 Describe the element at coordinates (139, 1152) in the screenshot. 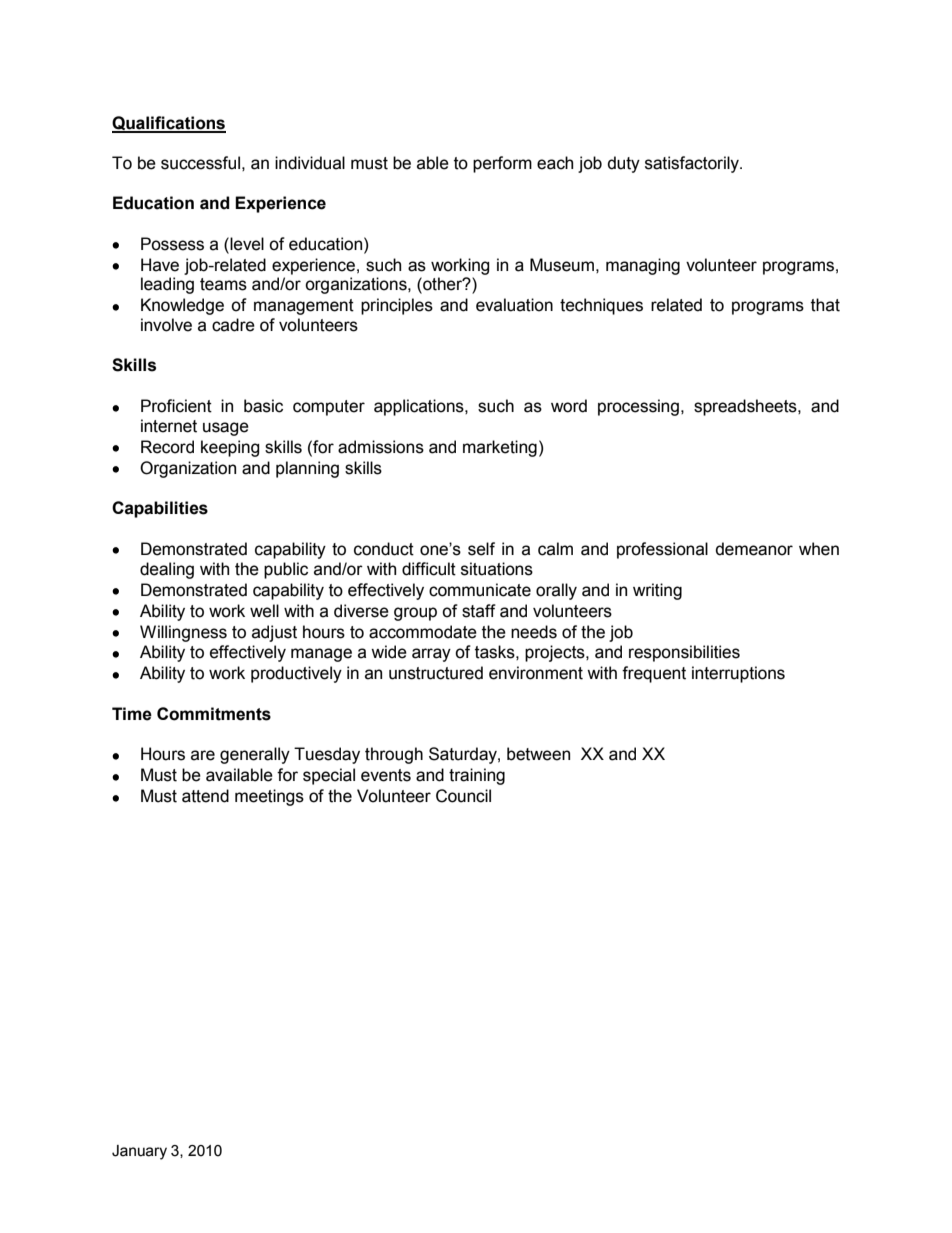

I see `January` at that location.
